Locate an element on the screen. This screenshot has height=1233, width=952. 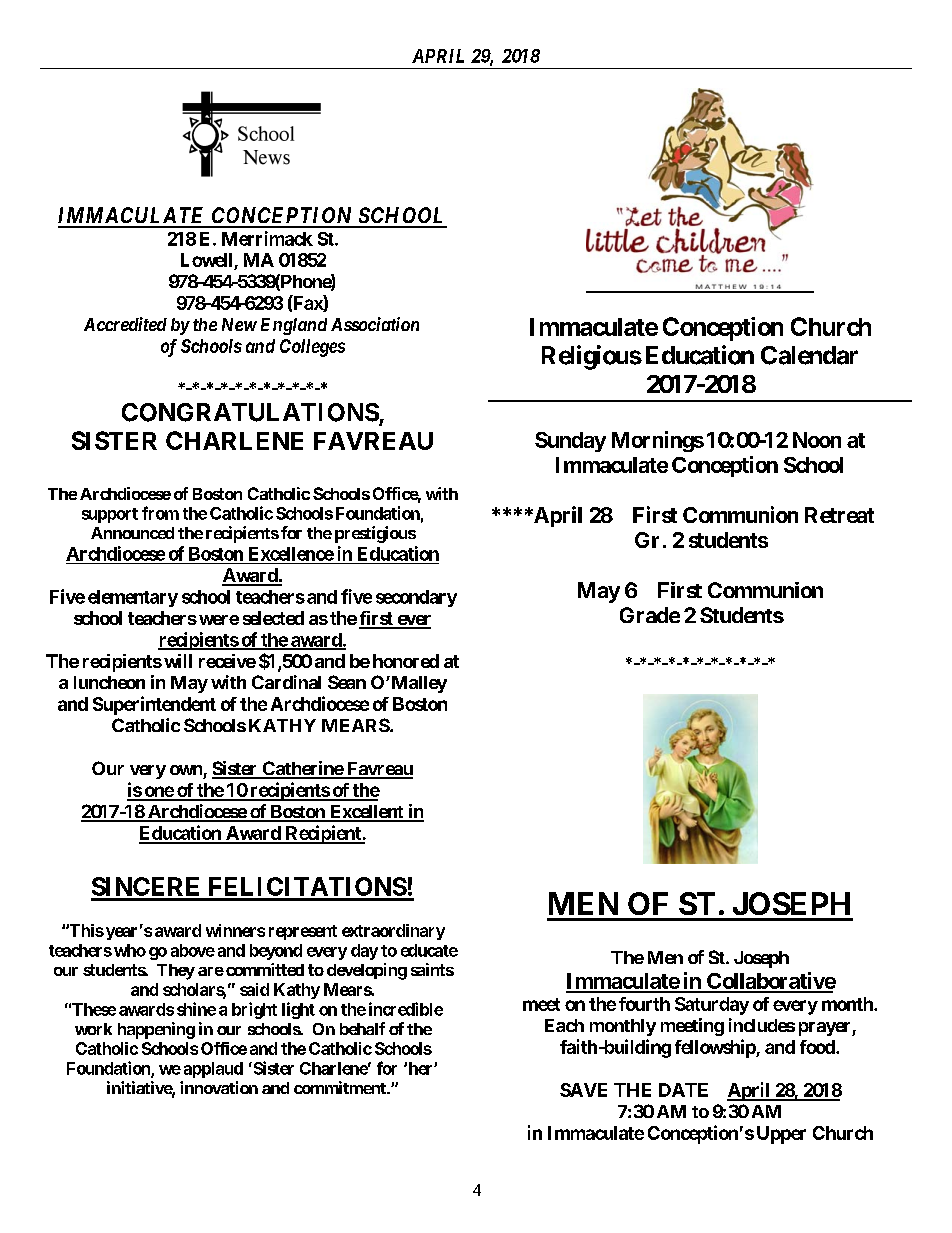
honored is located at coordinates (406, 661).
